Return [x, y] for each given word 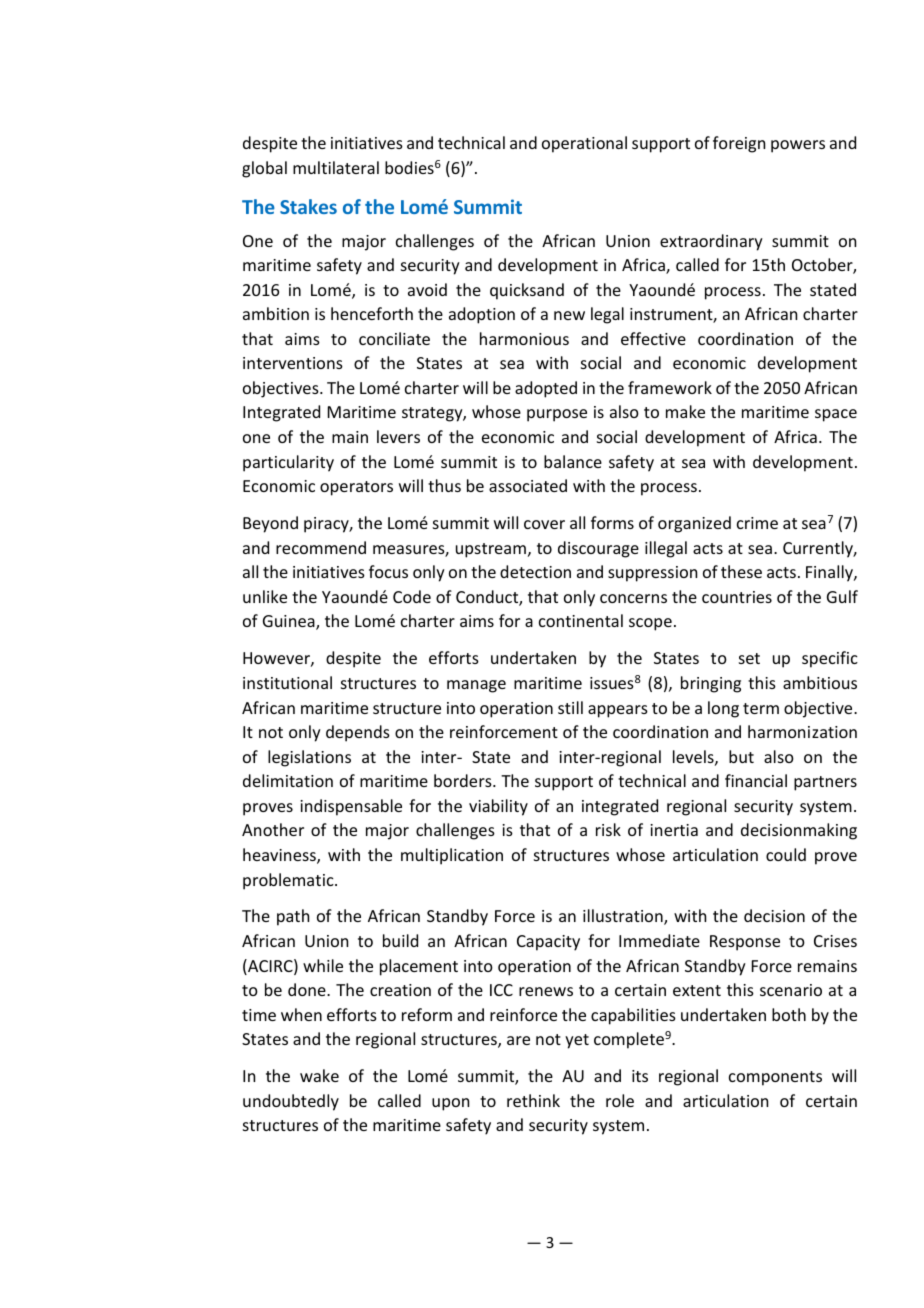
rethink [533, 1100]
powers [798, 146]
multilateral [336, 167]
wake [319, 1075]
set [749, 658]
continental [581, 620]
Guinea [290, 622]
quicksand [527, 291]
